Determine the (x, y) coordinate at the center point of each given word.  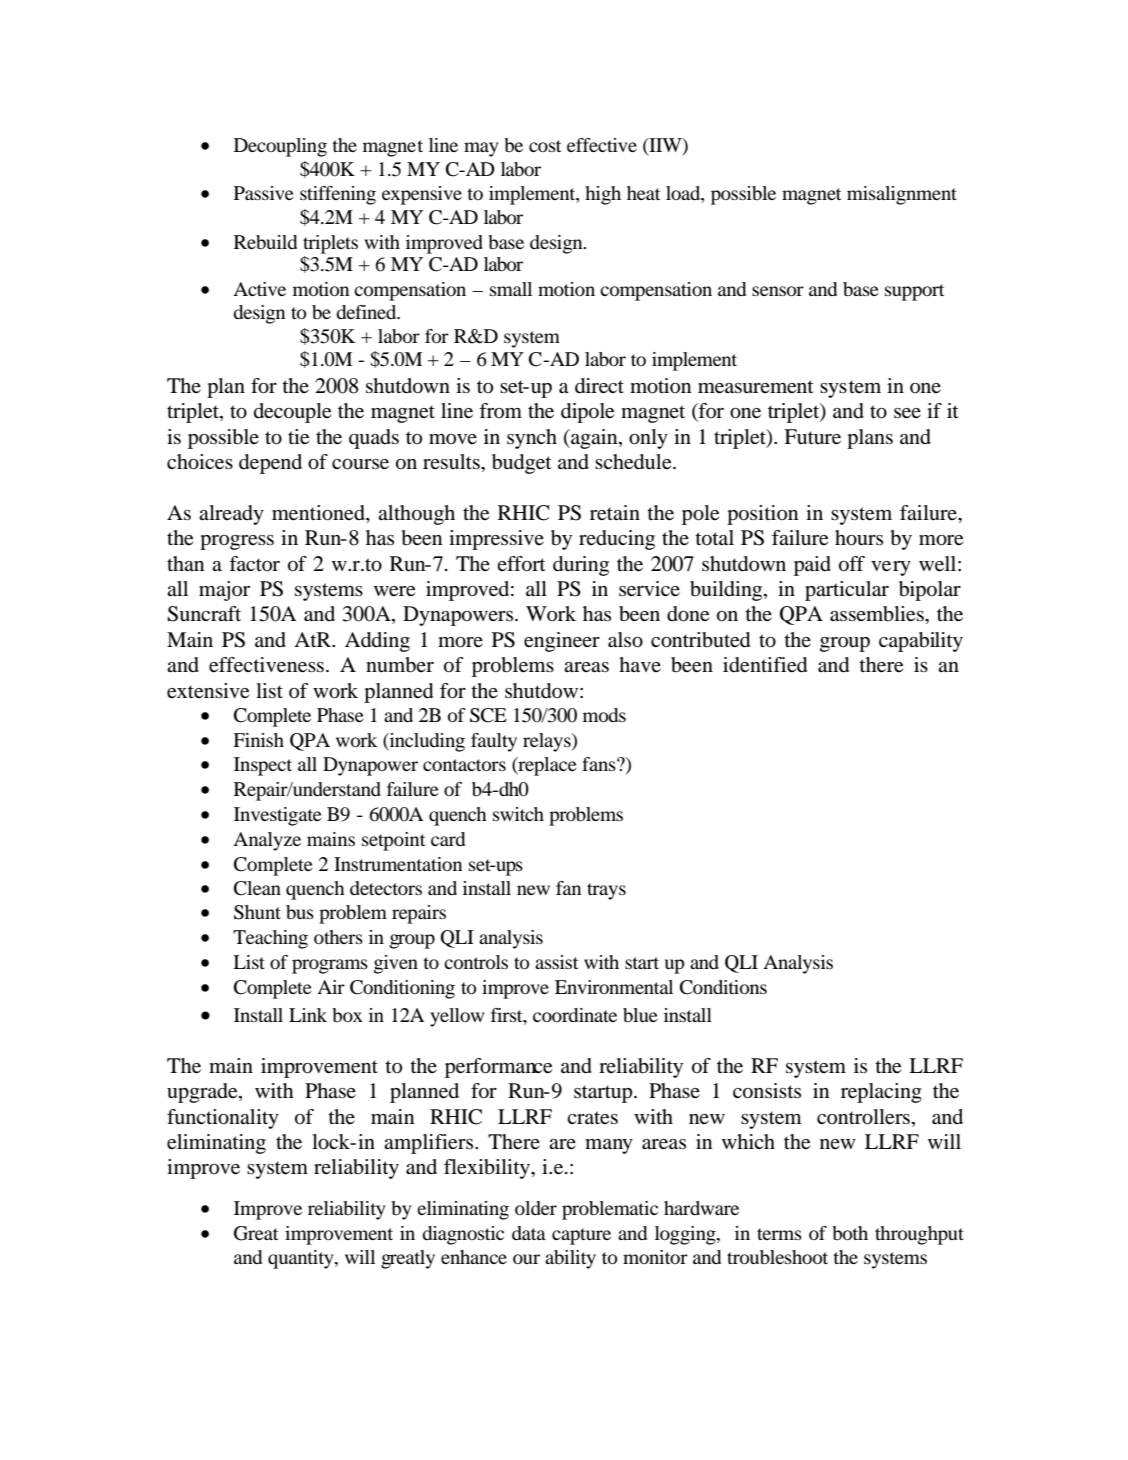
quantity (302, 1259)
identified (765, 665)
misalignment (902, 195)
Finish (258, 740)
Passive (264, 193)
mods (604, 715)
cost (545, 146)
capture (581, 1236)
